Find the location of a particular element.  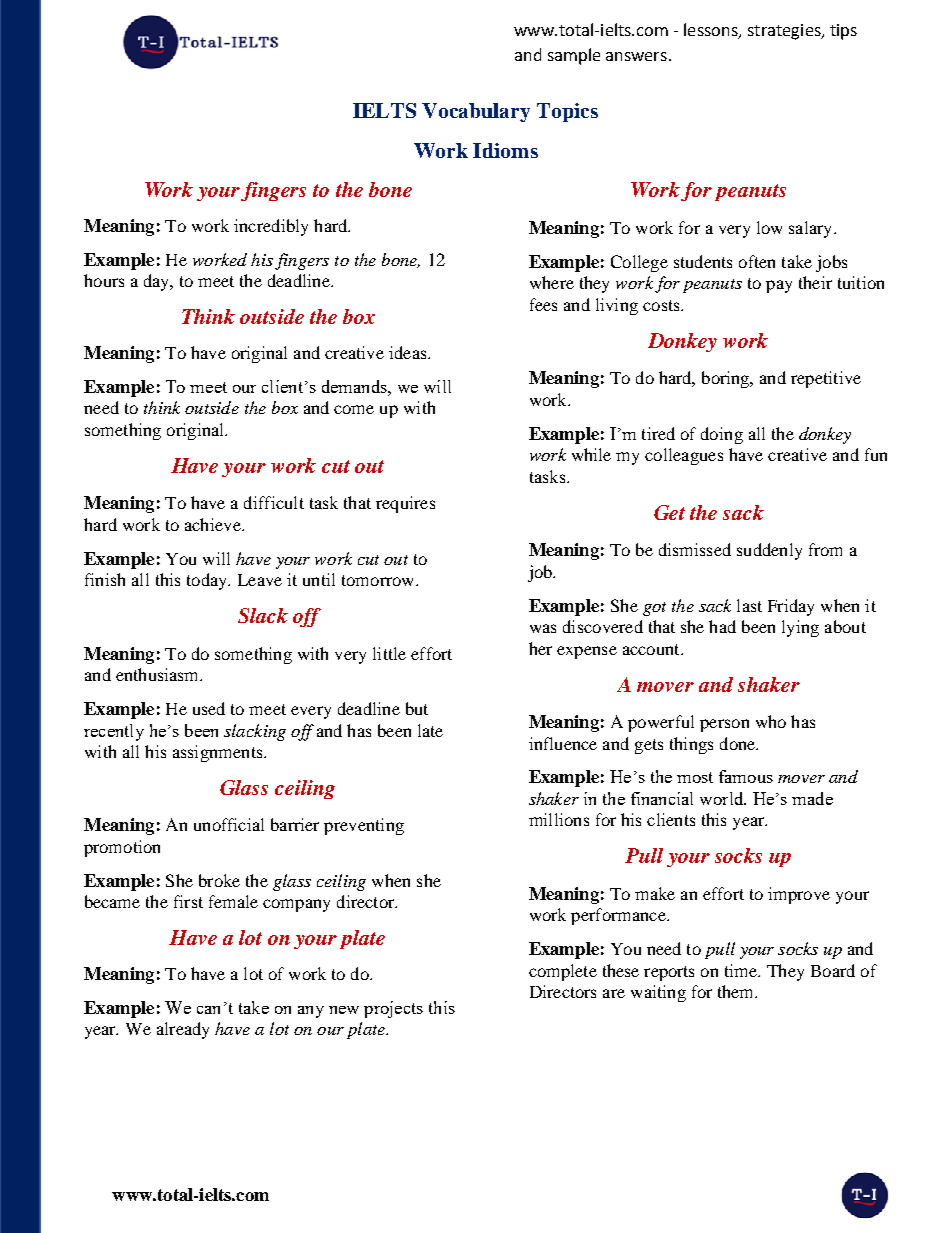

incredibly is located at coordinates (271, 227).
